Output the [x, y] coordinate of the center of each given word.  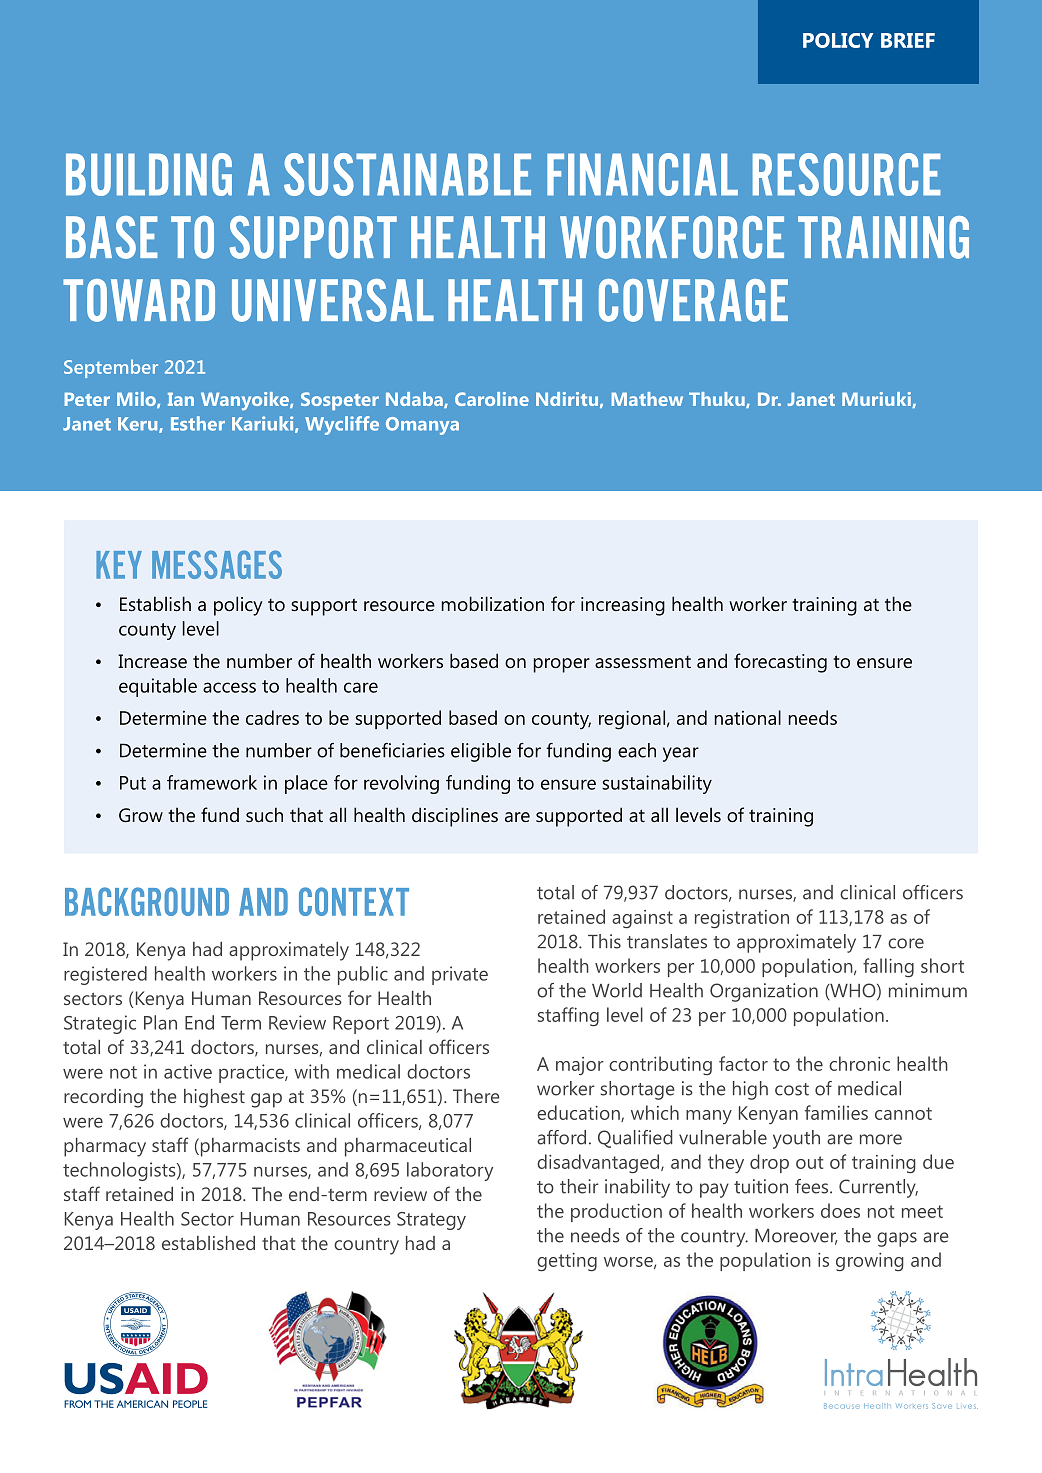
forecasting [780, 663]
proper [562, 665]
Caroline [492, 399]
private [460, 975]
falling [888, 967]
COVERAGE [693, 300]
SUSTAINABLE [407, 174]
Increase [152, 661]
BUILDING [149, 174]
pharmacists [249, 1147]
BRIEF [908, 40]
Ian [181, 399]
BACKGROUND [147, 901]
